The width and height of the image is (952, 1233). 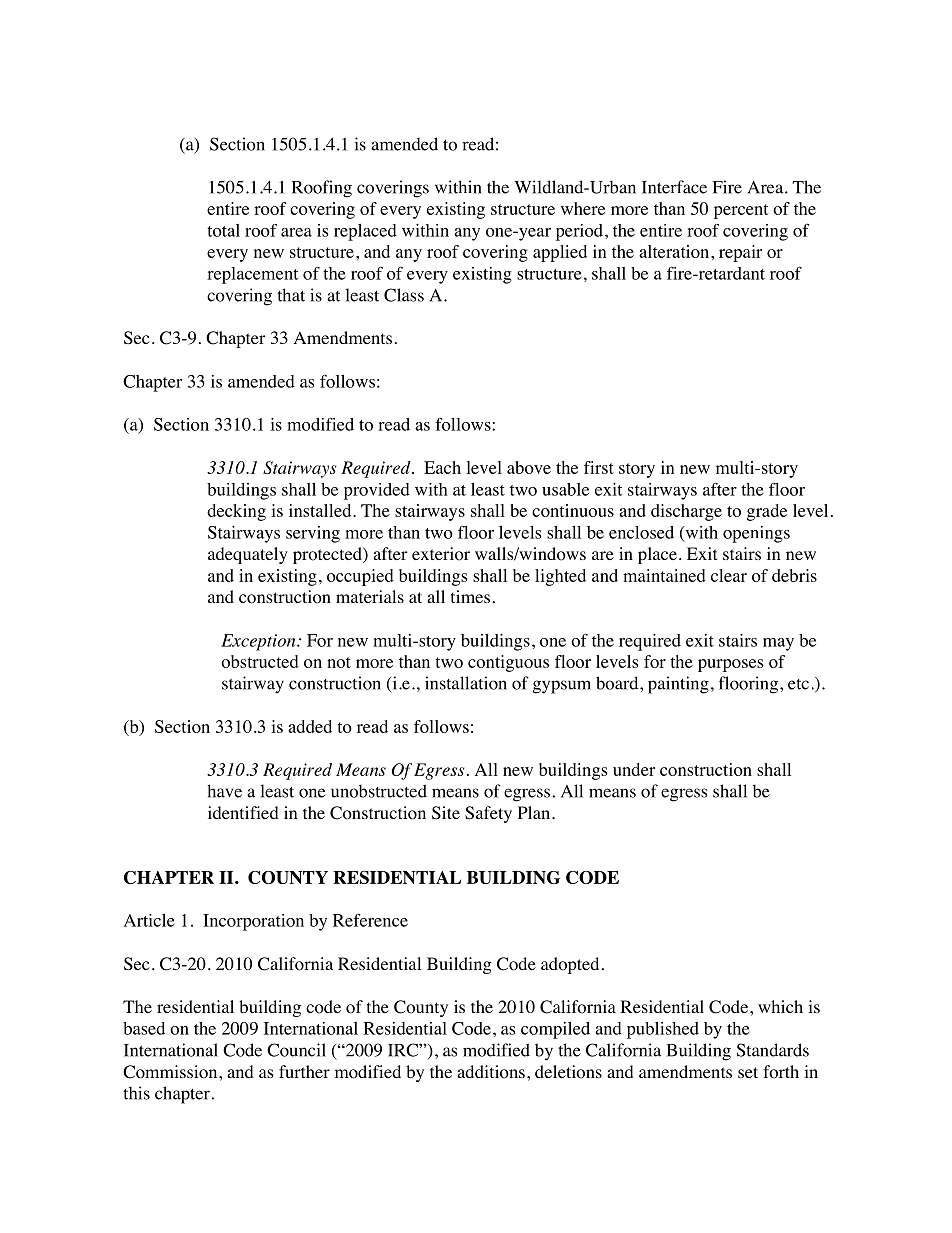 What do you see at coordinates (442, 467) in the image?
I see `Each` at bounding box center [442, 467].
